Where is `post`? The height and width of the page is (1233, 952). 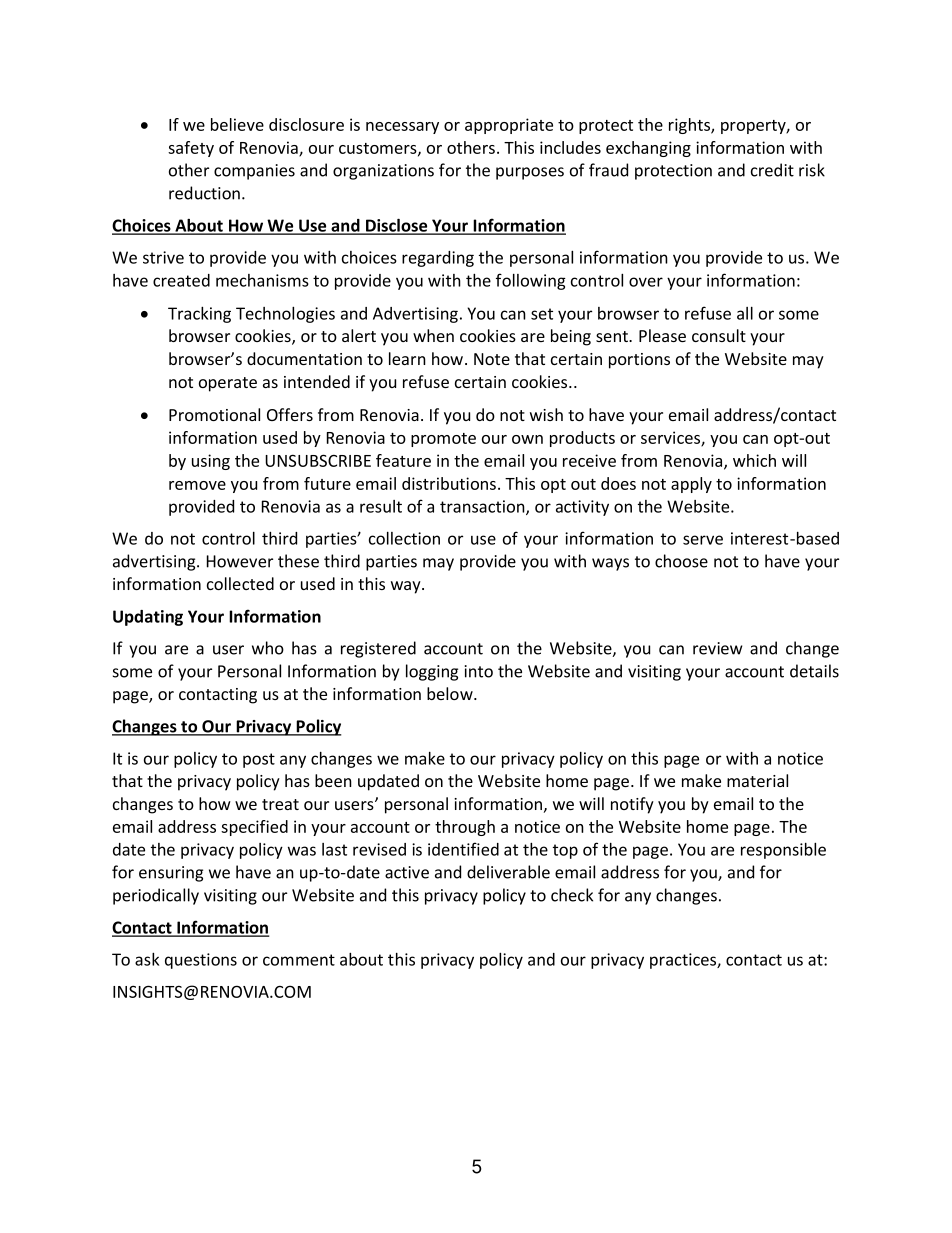
post is located at coordinates (259, 760).
